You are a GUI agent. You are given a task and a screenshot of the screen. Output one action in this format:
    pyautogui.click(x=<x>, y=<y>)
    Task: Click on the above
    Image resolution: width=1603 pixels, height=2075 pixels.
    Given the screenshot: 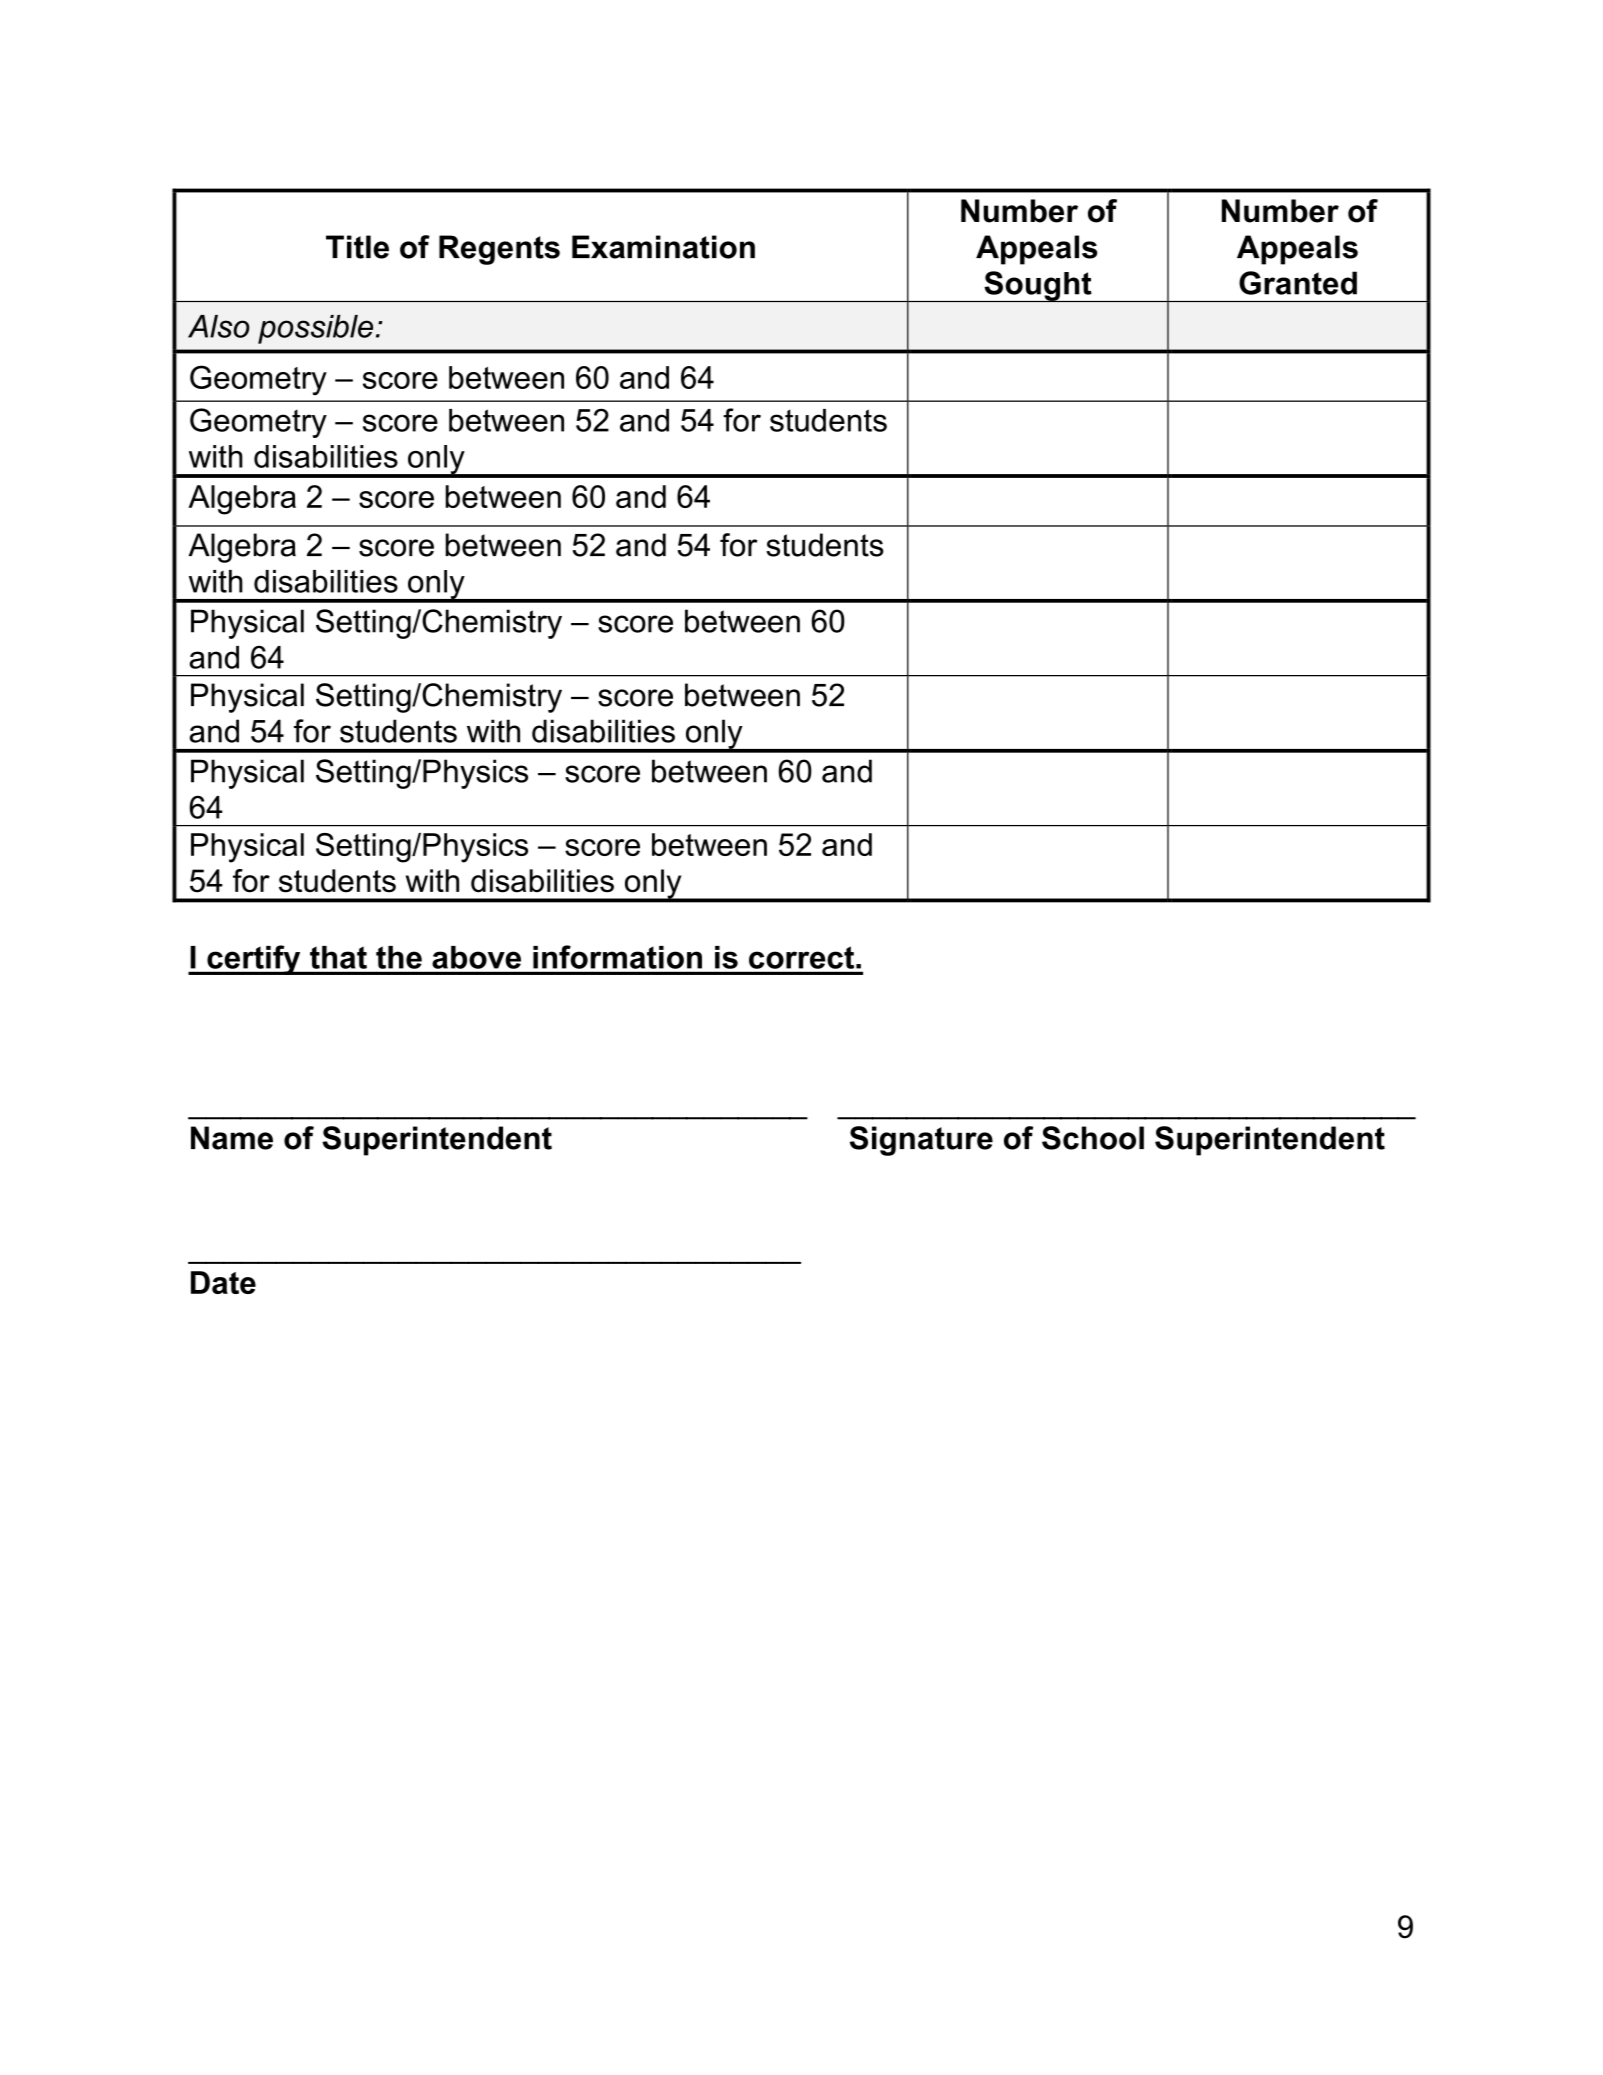 What is the action you would take?
    pyautogui.click(x=476, y=957)
